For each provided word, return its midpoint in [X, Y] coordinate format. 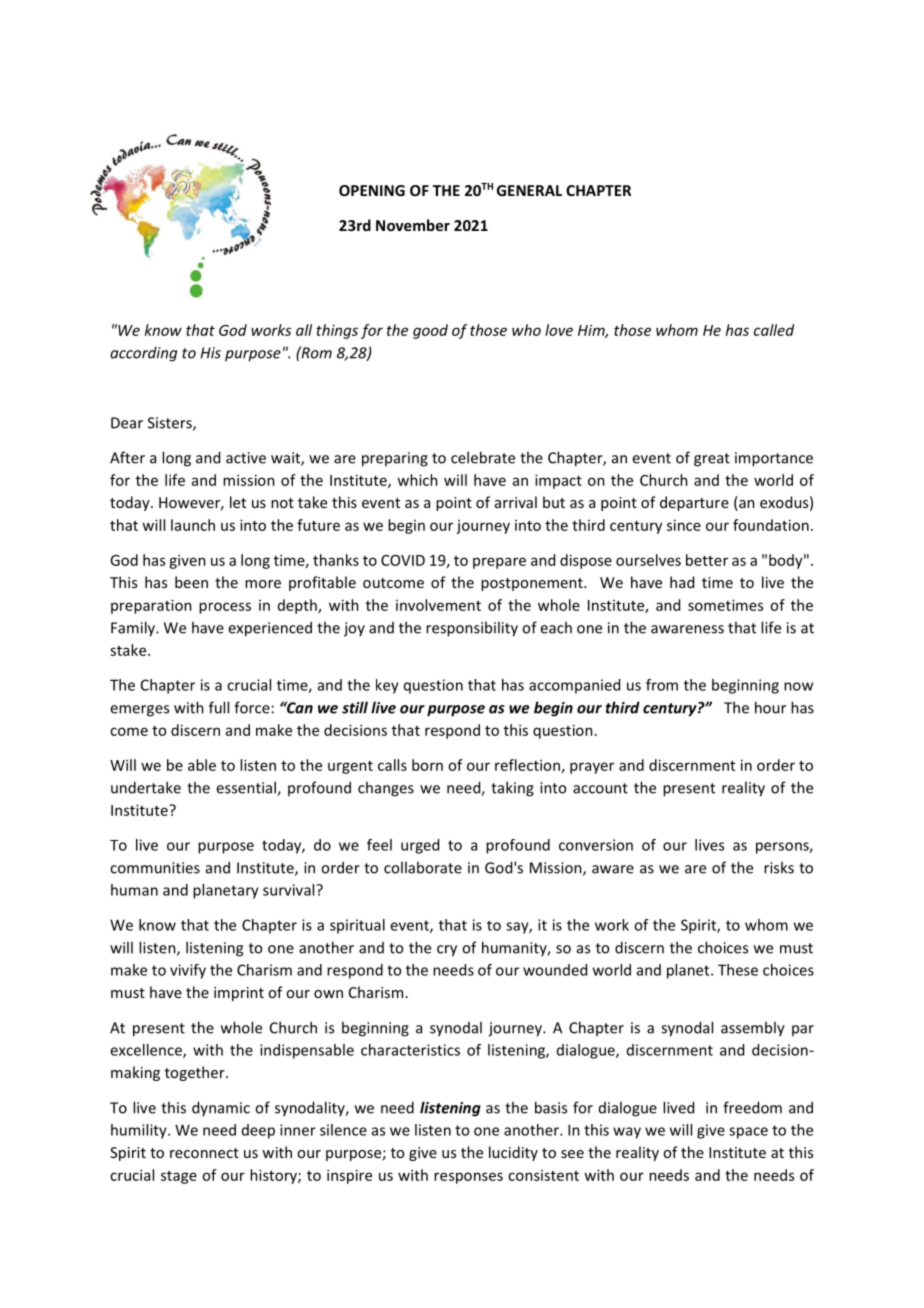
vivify [188, 971]
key [387, 686]
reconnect [204, 1153]
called [774, 330]
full [219, 707]
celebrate [483, 457]
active [246, 458]
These [738, 970]
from [662, 685]
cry [447, 951]
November [413, 225]
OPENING [372, 190]
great [712, 460]
